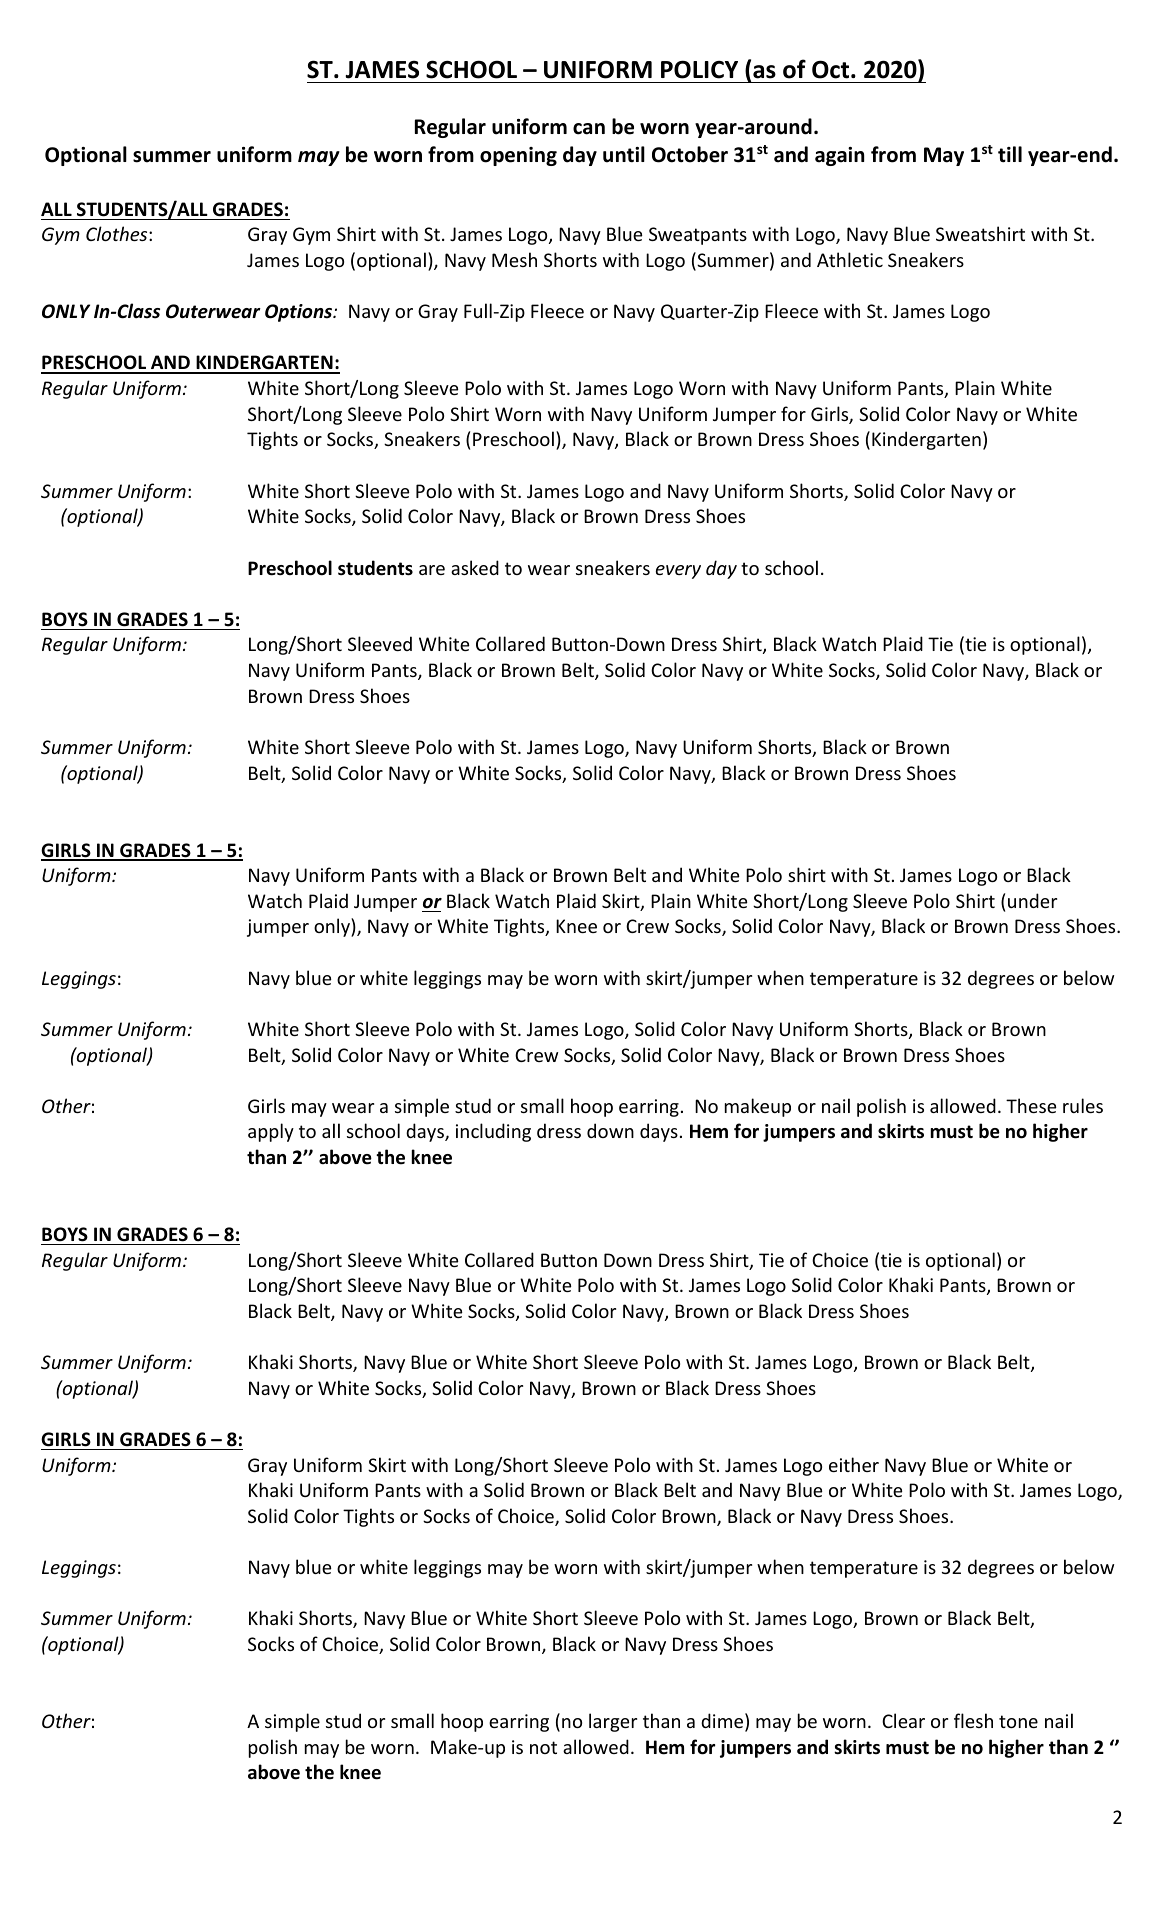 The width and height of the screenshot is (1168, 1924). I want to click on including, so click(493, 1132).
